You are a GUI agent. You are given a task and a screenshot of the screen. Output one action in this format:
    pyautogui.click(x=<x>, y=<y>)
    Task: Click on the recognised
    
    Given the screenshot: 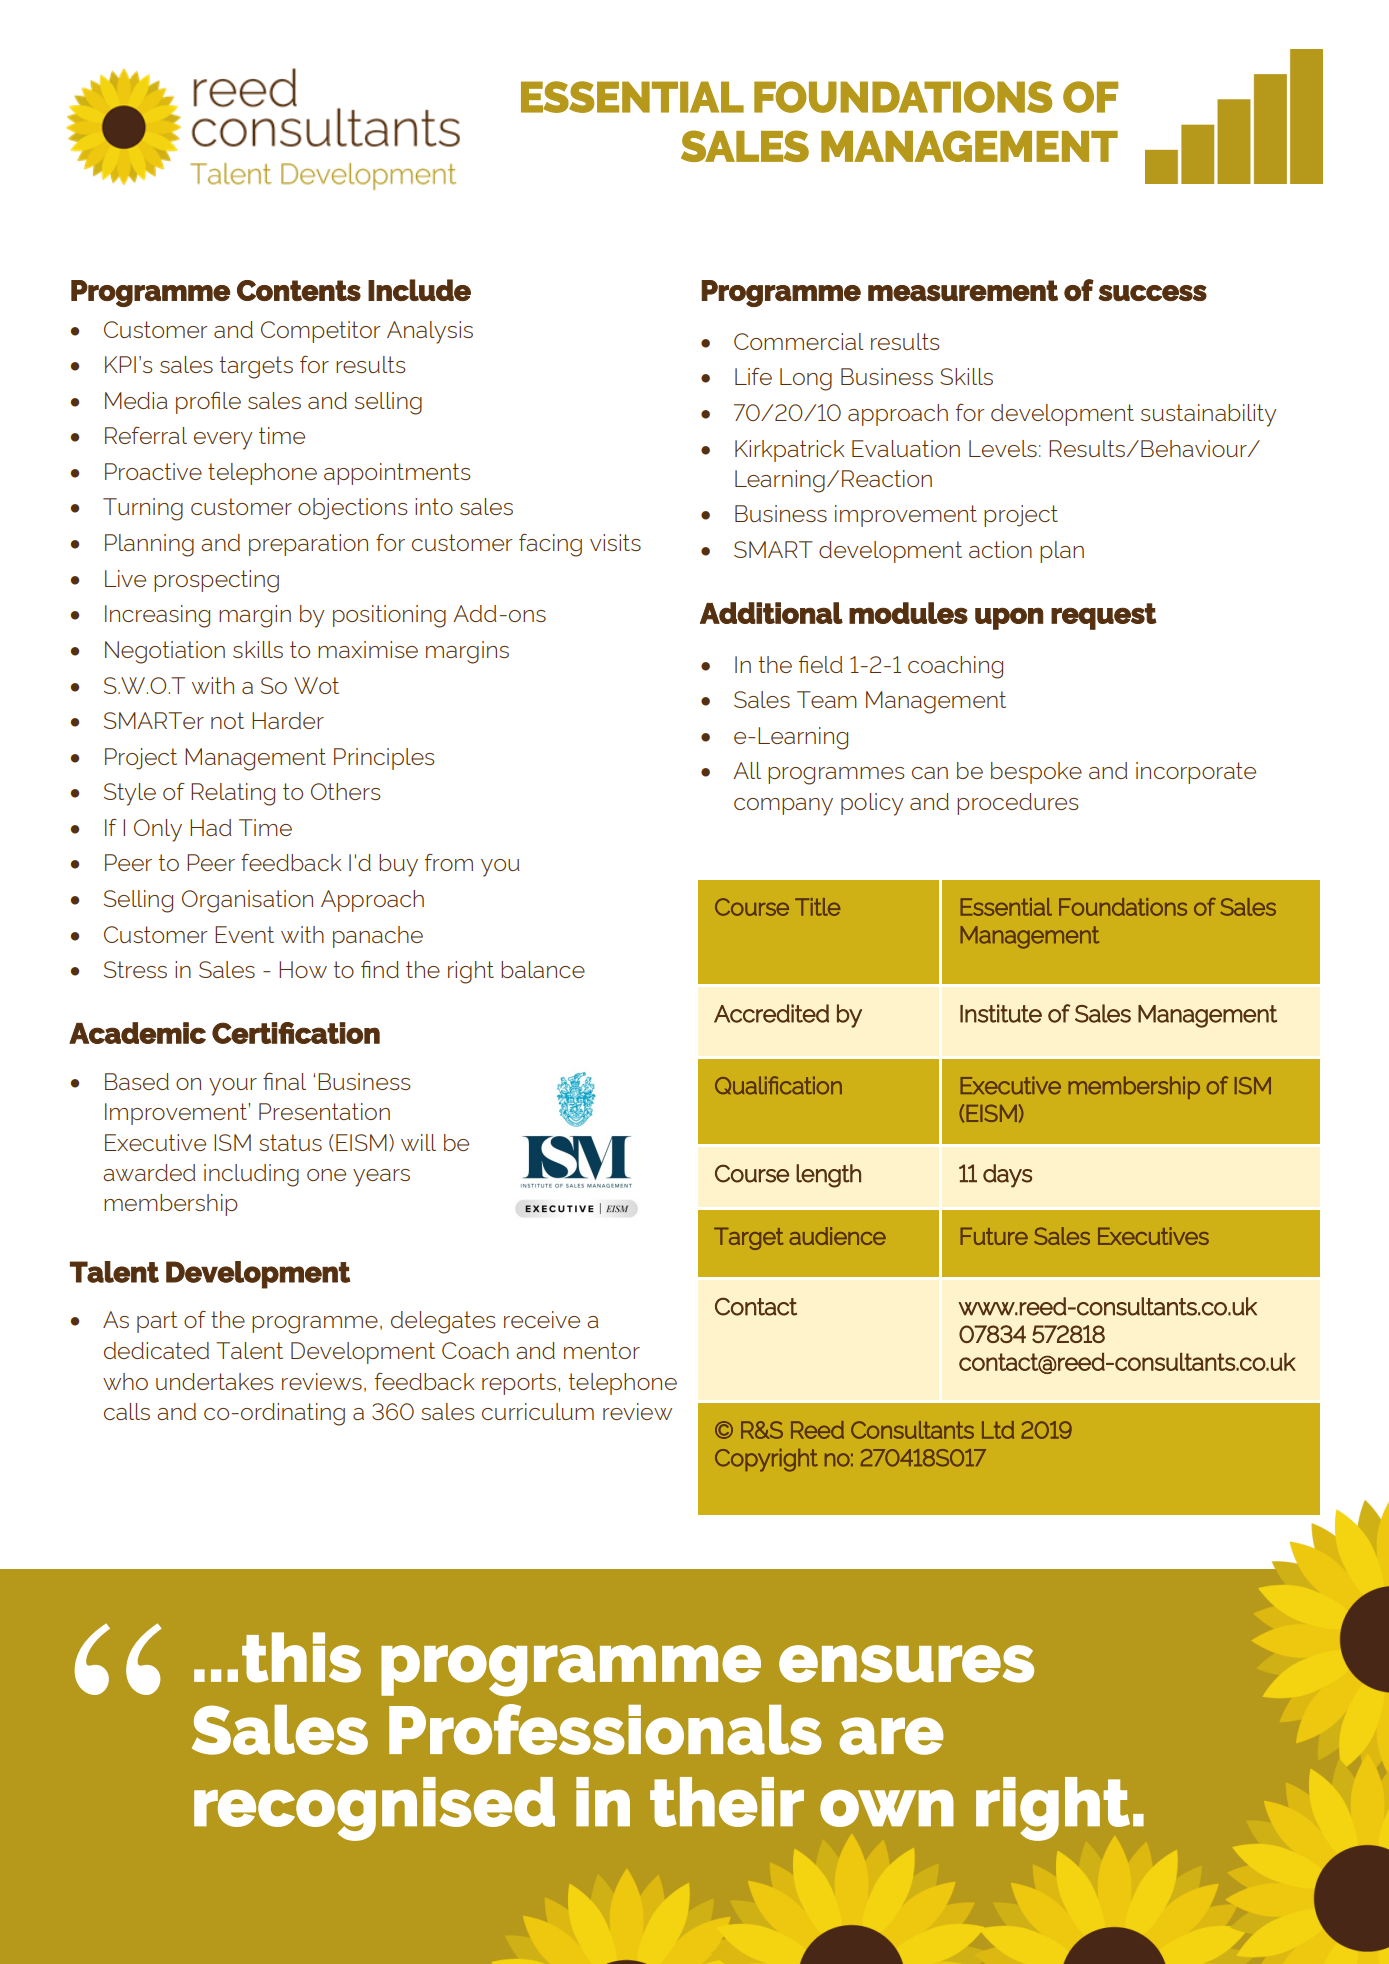 What is the action you would take?
    pyautogui.click(x=374, y=1809)
